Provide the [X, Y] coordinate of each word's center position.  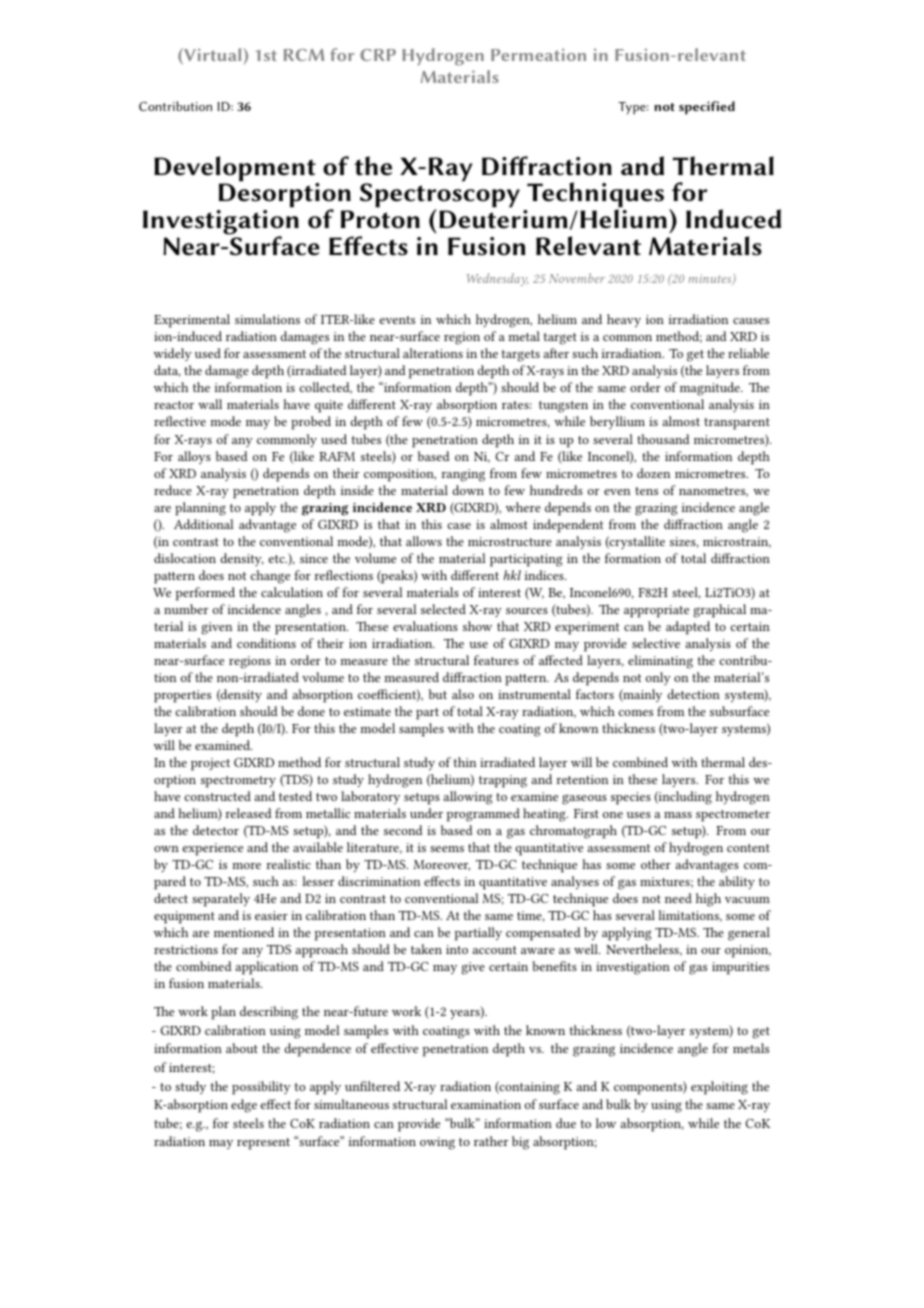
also [463, 694]
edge [244, 1106]
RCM [304, 55]
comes [636, 713]
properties [182, 696]
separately [221, 900]
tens [646, 491]
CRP [378, 55]
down [468, 490]
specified [707, 108]
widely [173, 354]
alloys [194, 457]
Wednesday [497, 279]
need [678, 898]
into [457, 949]
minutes [711, 279]
